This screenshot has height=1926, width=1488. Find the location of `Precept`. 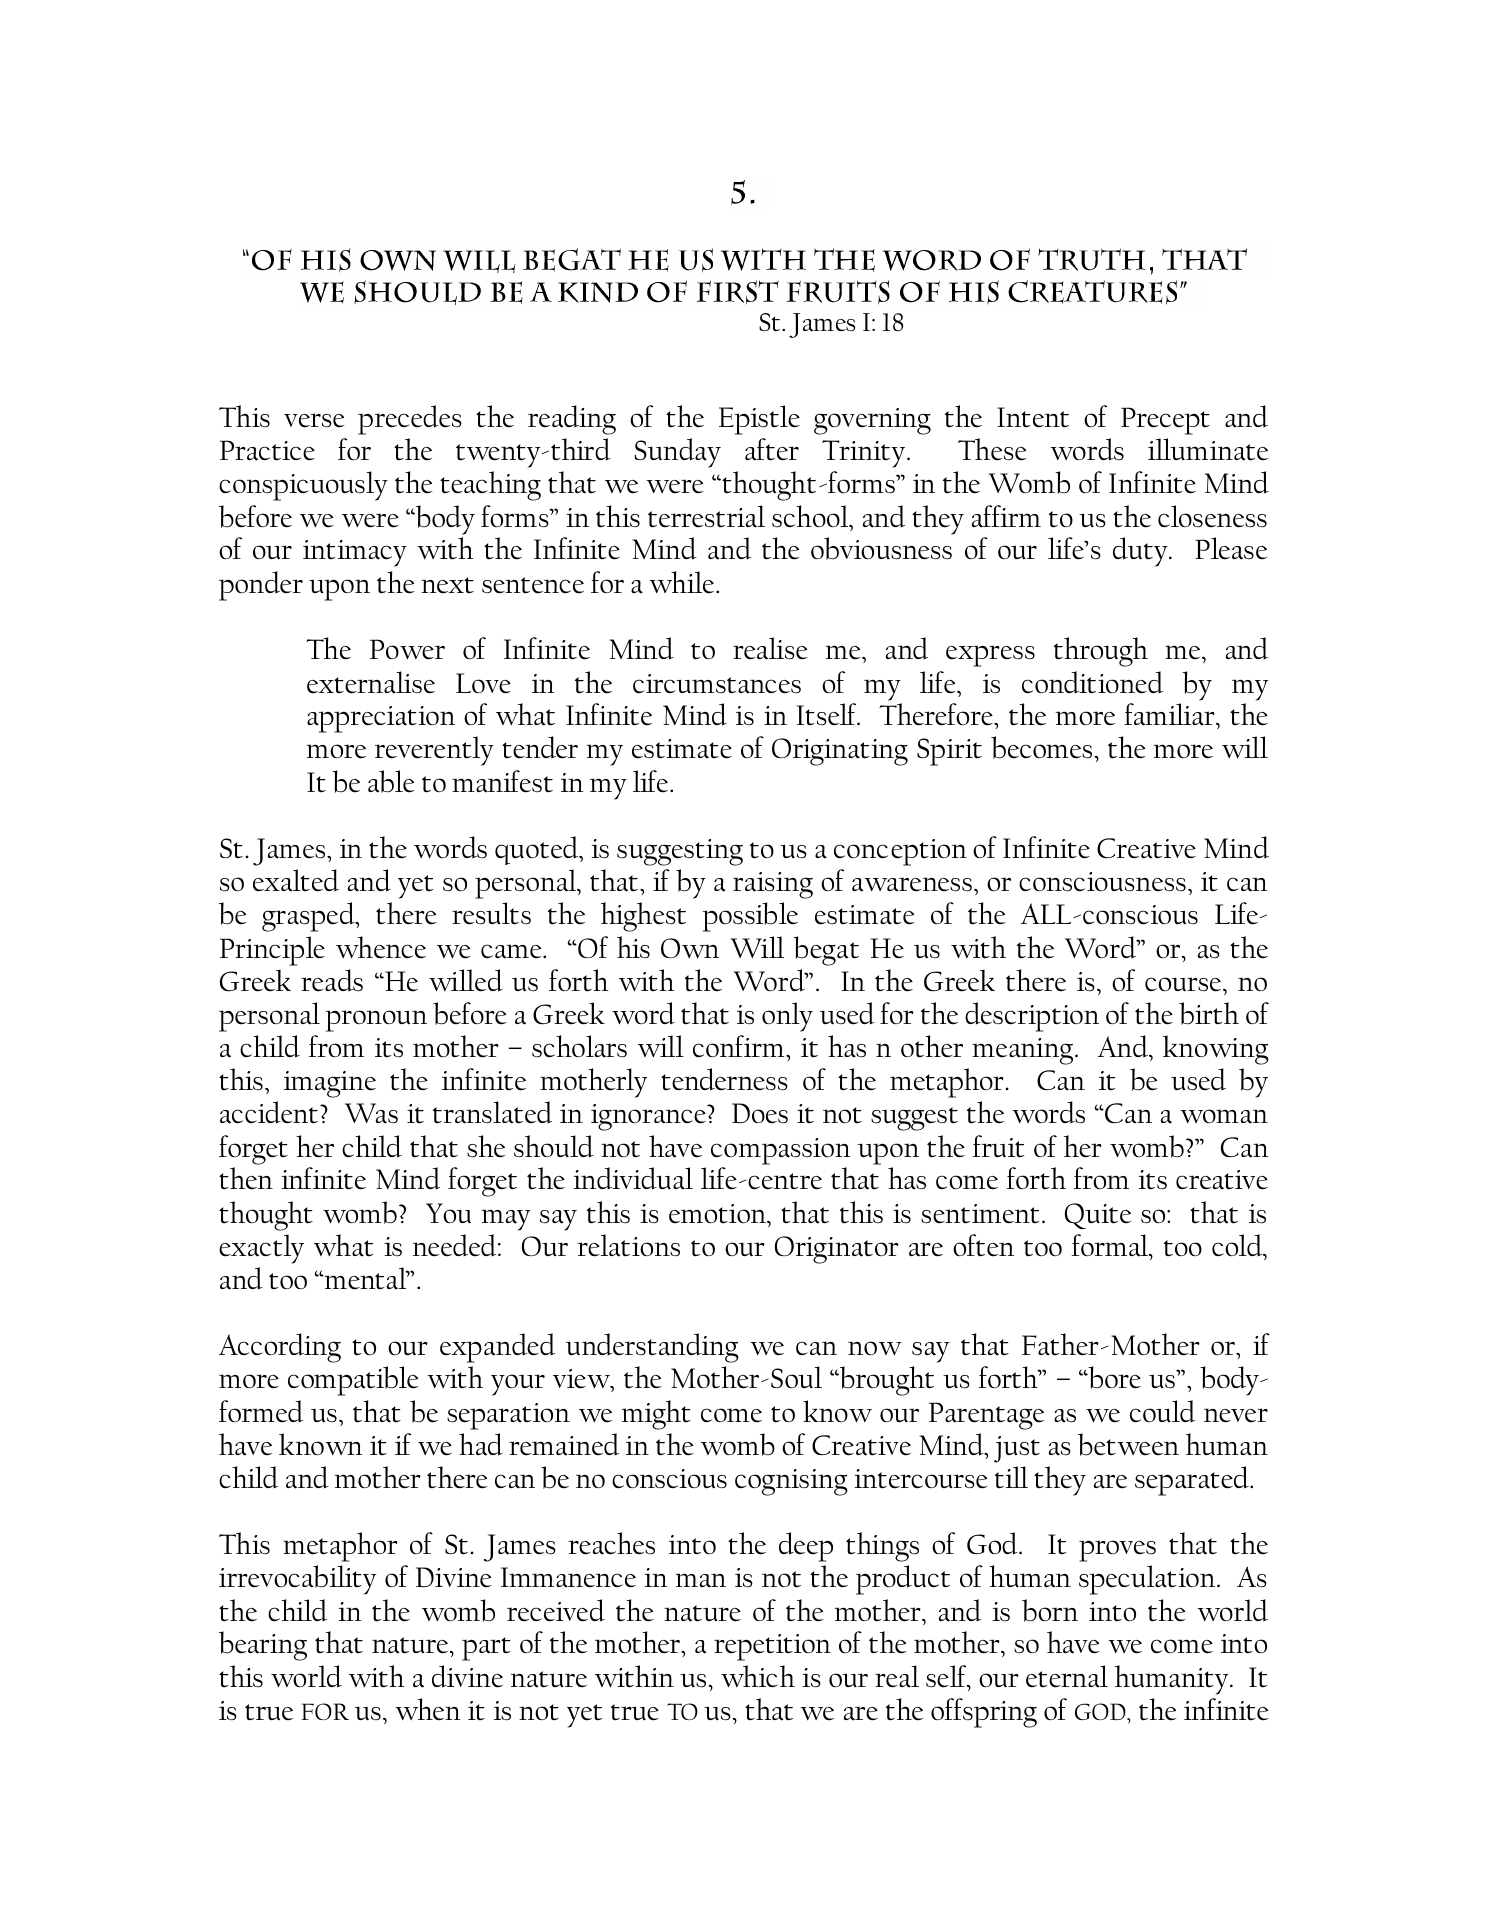

Precept is located at coordinates (1165, 421).
